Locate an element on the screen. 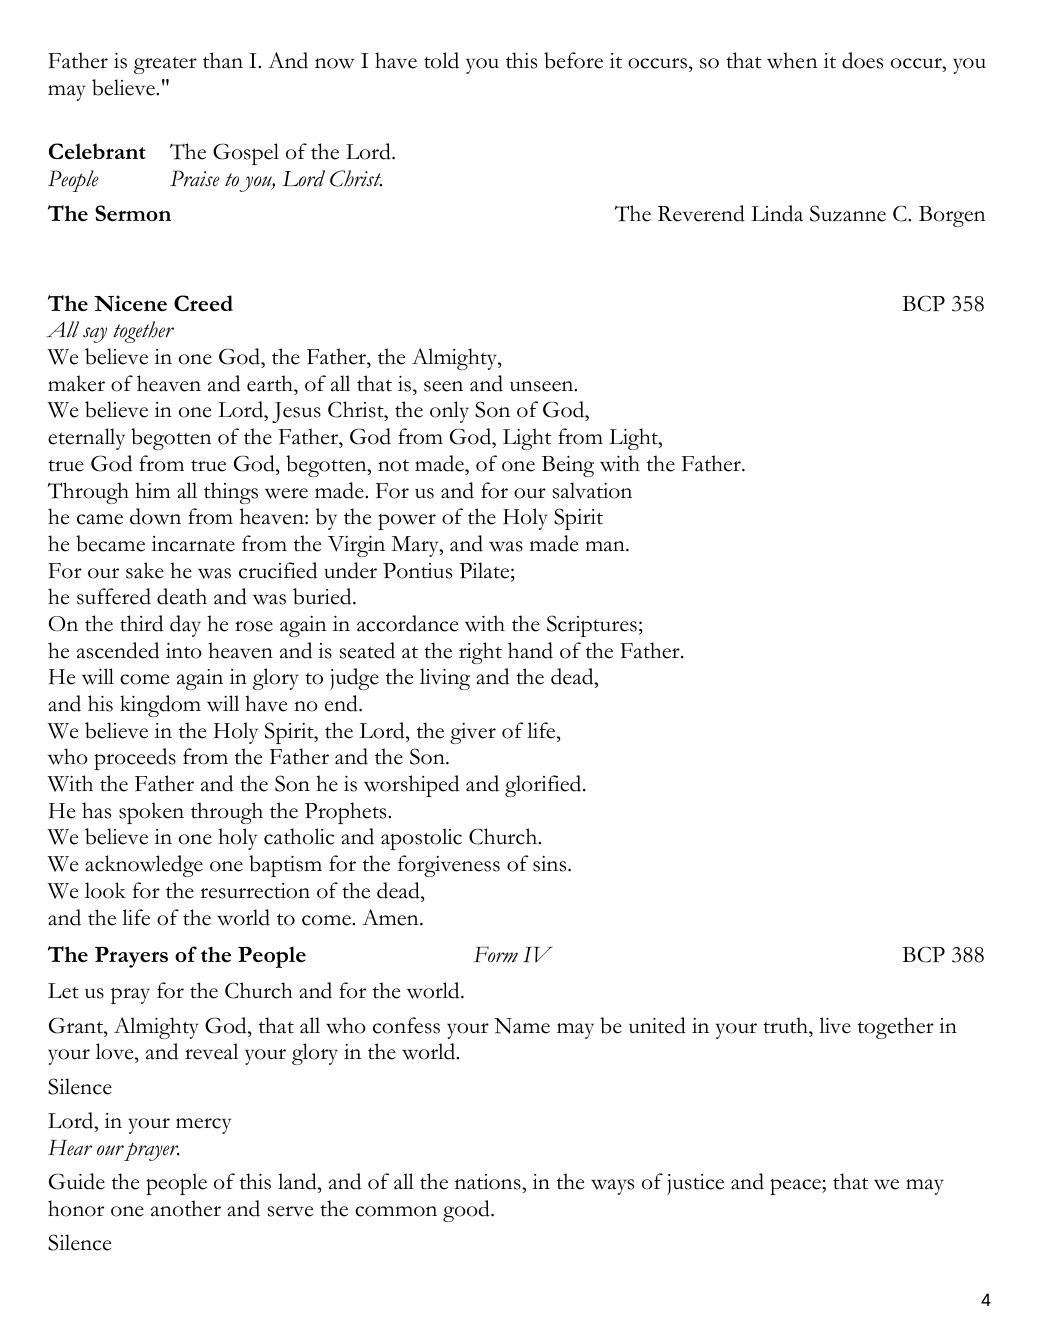  before is located at coordinates (573, 60).
